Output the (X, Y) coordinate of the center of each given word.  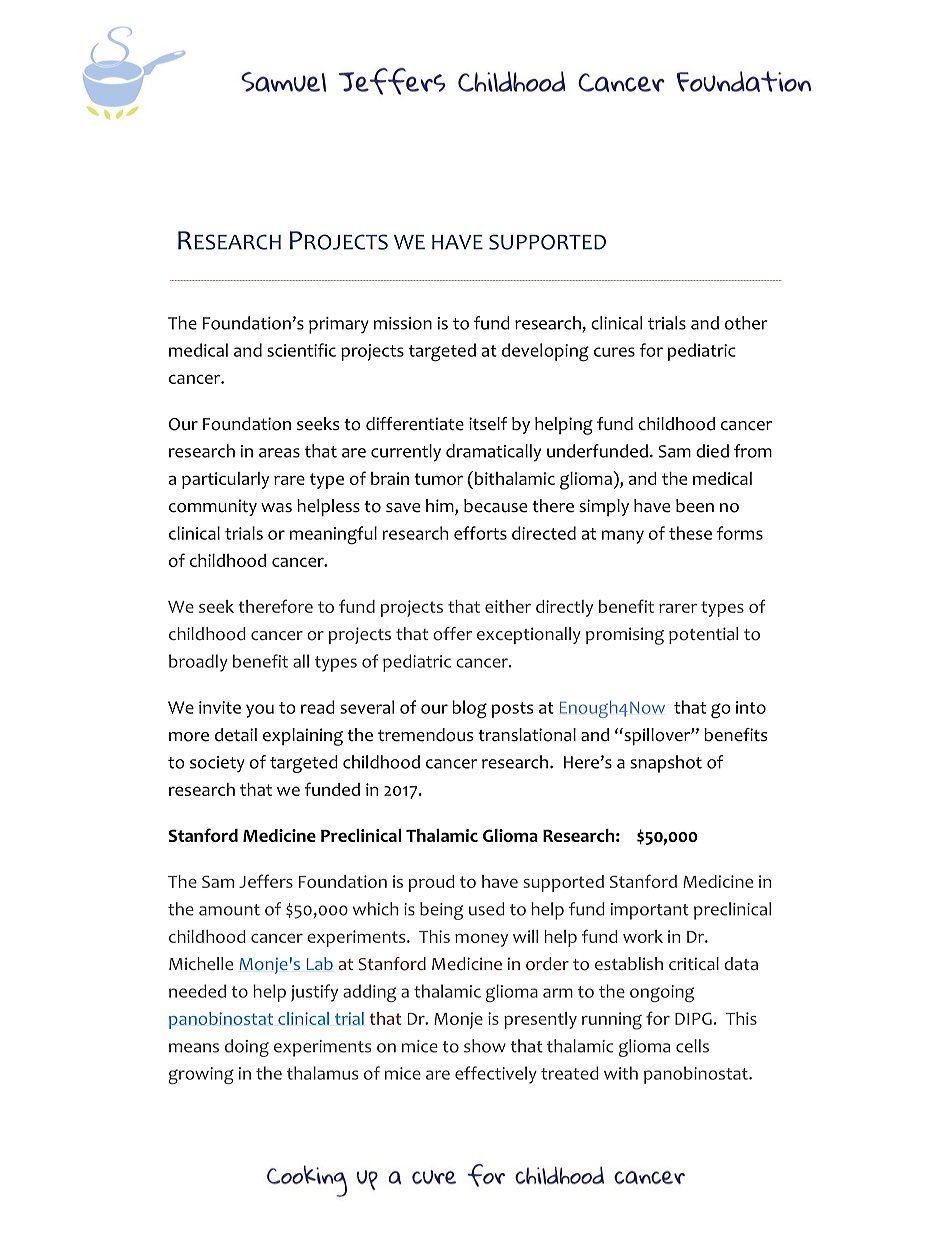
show (485, 1046)
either (508, 606)
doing (247, 1048)
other (746, 323)
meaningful (333, 535)
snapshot (666, 764)
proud (432, 883)
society (217, 764)
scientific (301, 350)
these (690, 533)
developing (545, 352)
